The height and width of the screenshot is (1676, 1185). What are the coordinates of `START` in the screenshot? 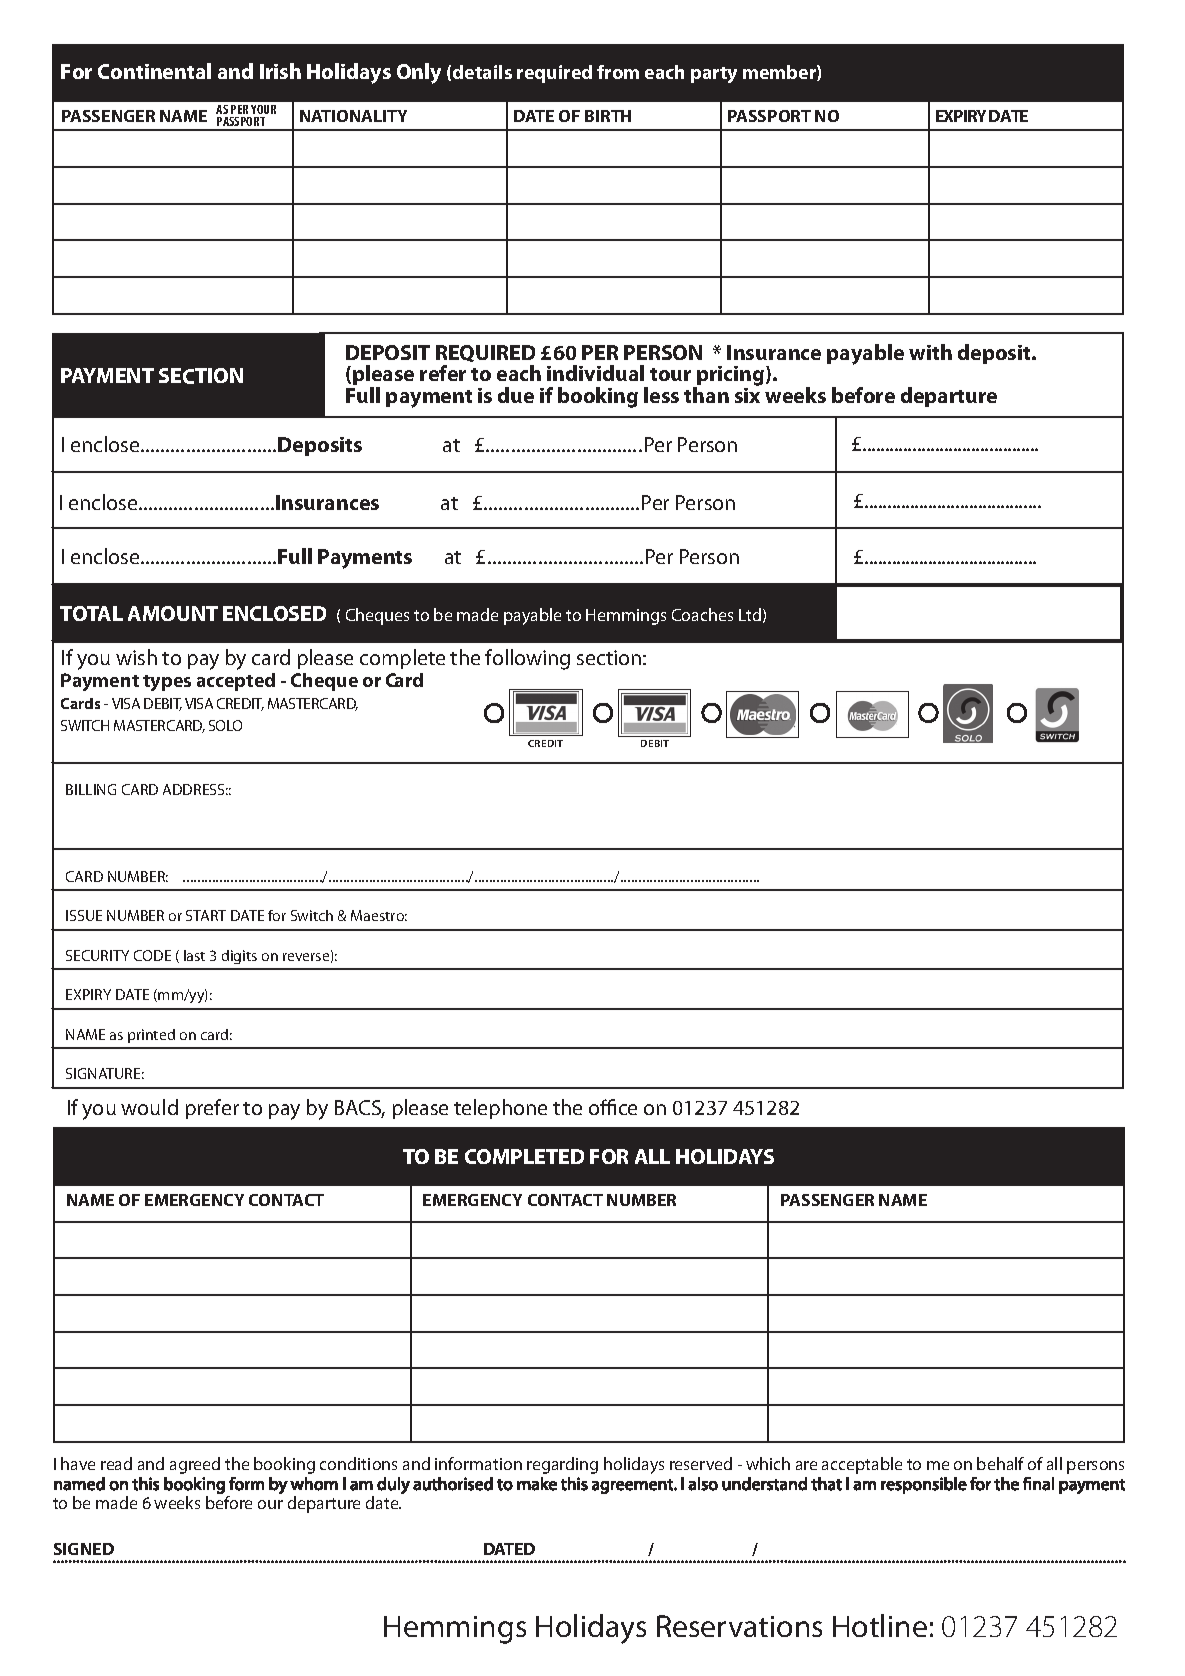 It's located at (206, 915).
